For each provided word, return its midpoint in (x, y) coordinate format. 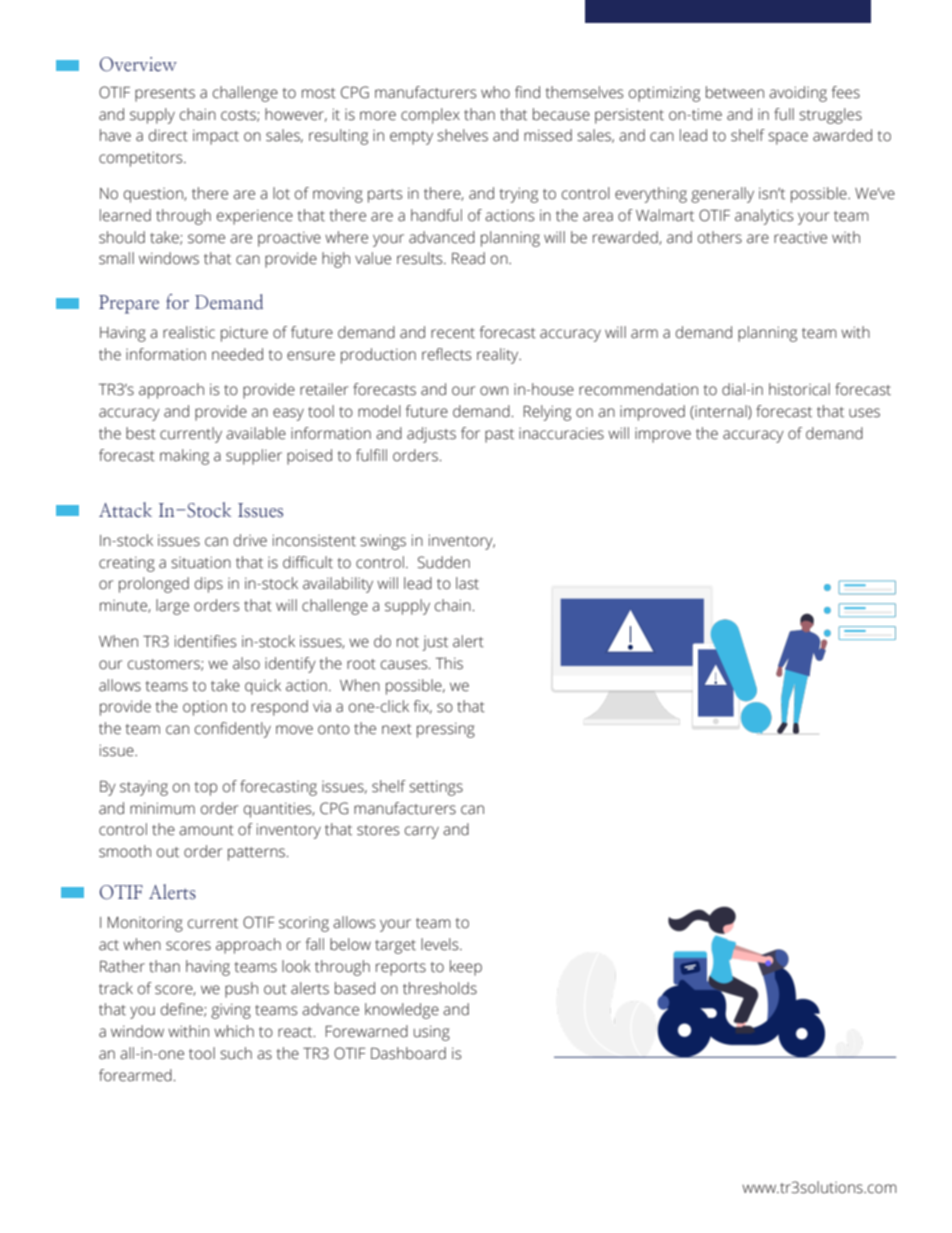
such (236, 1053)
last (467, 583)
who (495, 92)
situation (201, 562)
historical (799, 389)
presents (165, 95)
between (735, 92)
